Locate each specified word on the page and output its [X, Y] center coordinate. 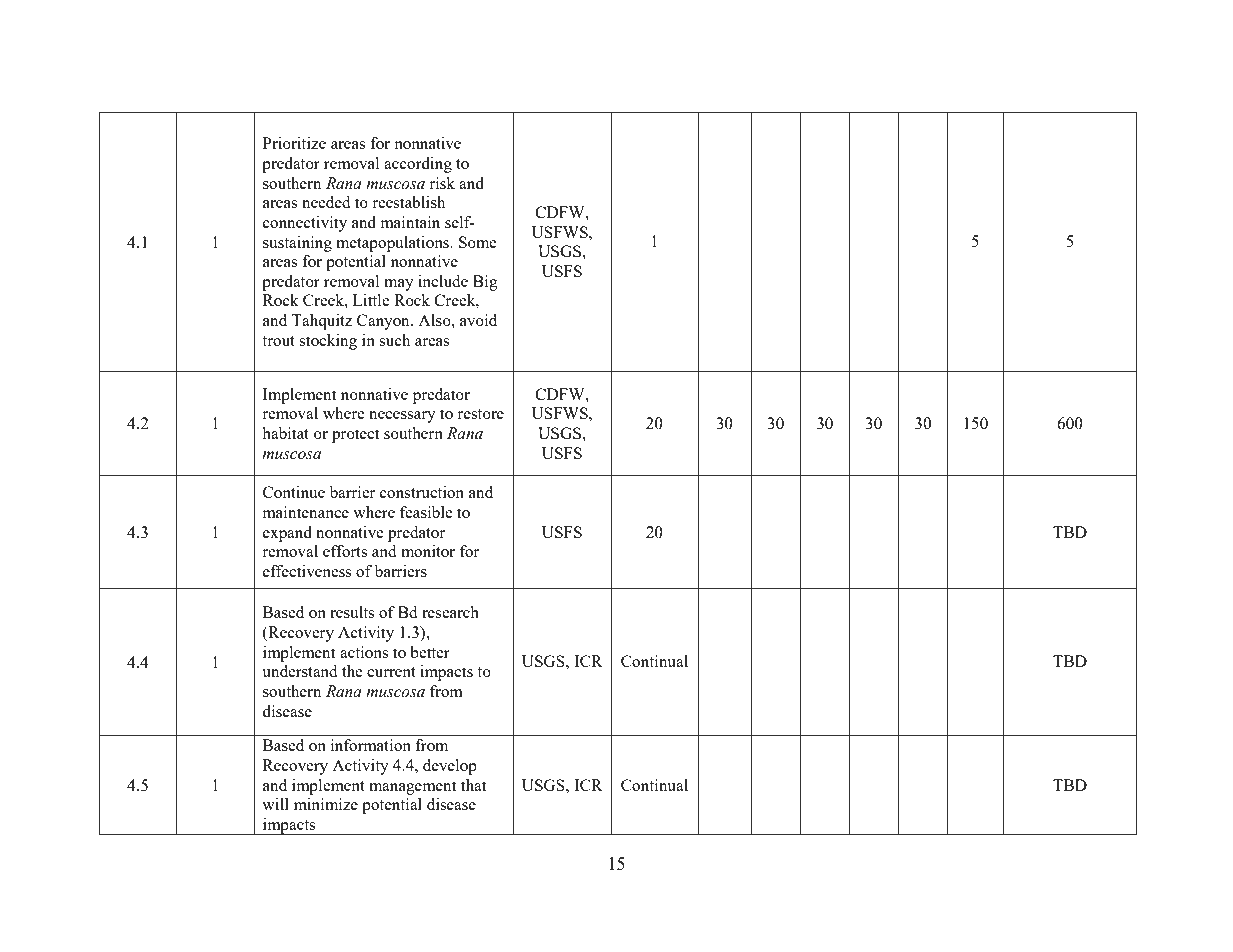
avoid [478, 320]
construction [422, 492]
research [450, 612]
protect [356, 436]
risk [442, 183]
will [275, 804]
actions [364, 652]
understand [299, 671]
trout [278, 341]
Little [371, 300]
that [474, 785]
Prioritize [294, 143]
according [418, 165]
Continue [294, 492]
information [371, 745]
